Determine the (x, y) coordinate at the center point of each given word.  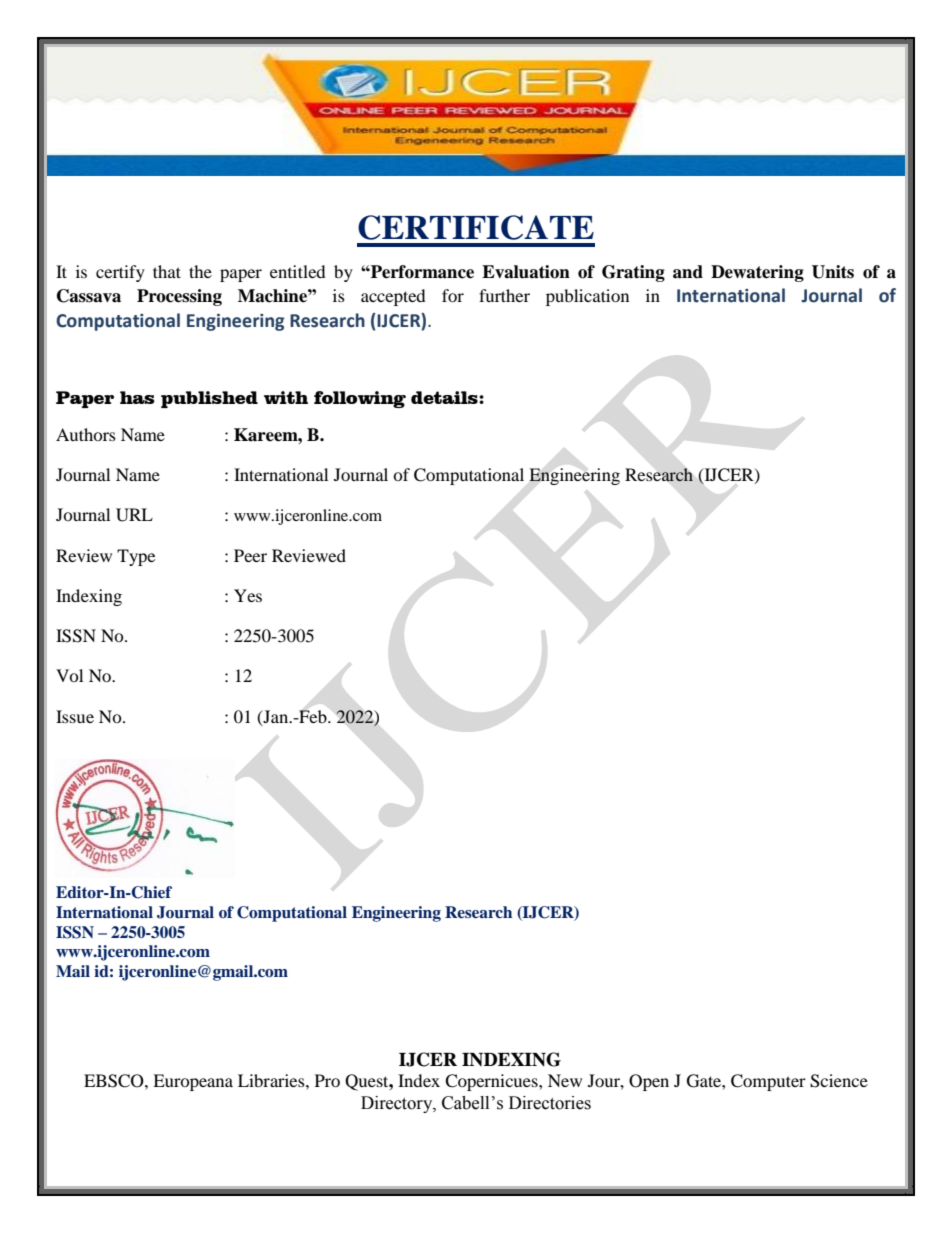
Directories (550, 1103)
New (565, 1080)
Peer (250, 555)
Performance (421, 272)
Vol (69, 675)
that (167, 271)
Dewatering (757, 273)
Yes (248, 595)
